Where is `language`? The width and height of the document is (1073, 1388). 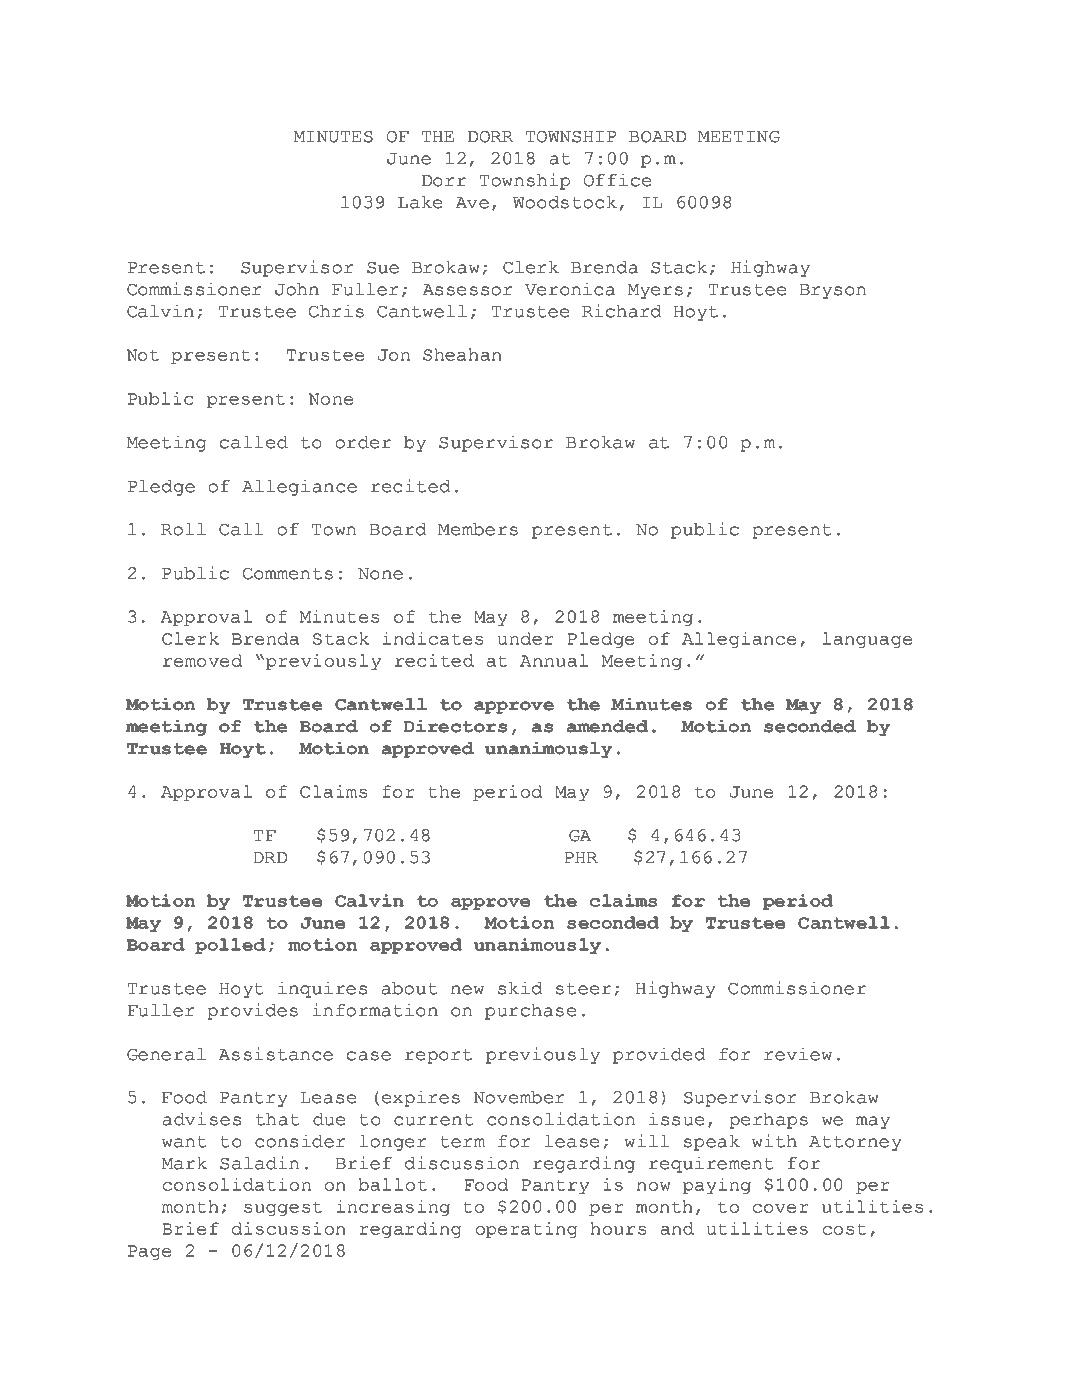 language is located at coordinates (867, 640).
